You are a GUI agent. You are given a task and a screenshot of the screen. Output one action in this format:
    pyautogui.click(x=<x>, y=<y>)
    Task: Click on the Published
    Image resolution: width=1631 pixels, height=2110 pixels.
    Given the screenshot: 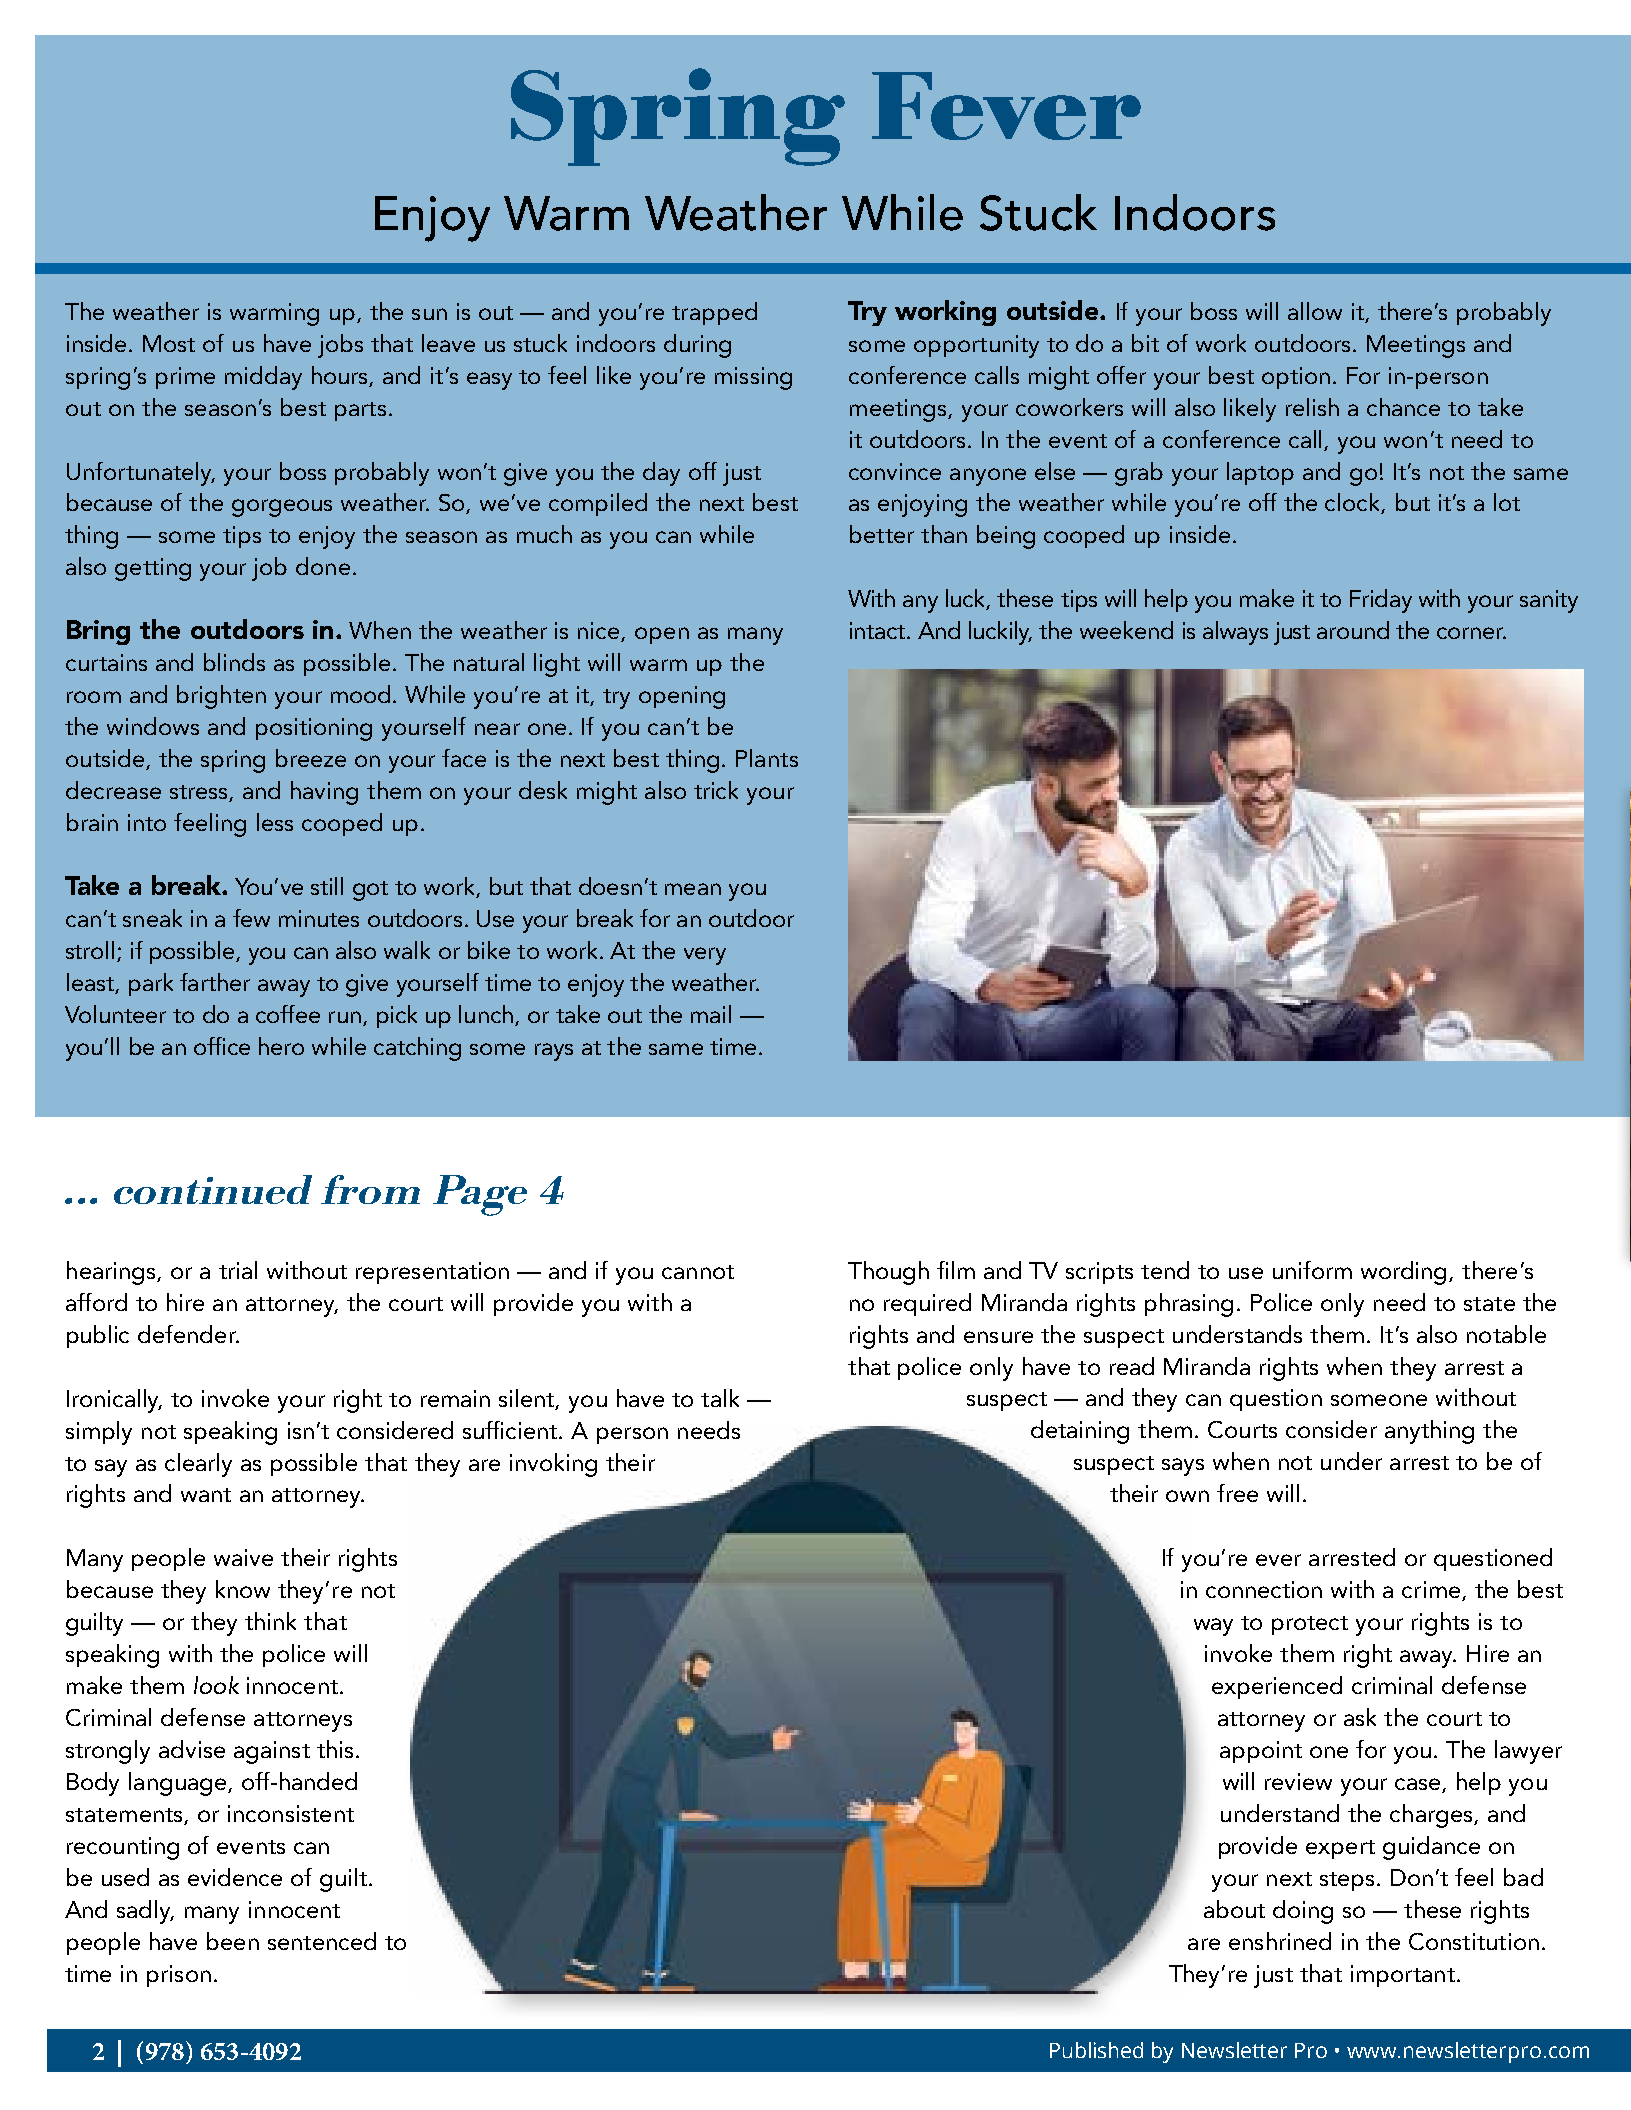 What is the action you would take?
    pyautogui.click(x=1096, y=2050)
